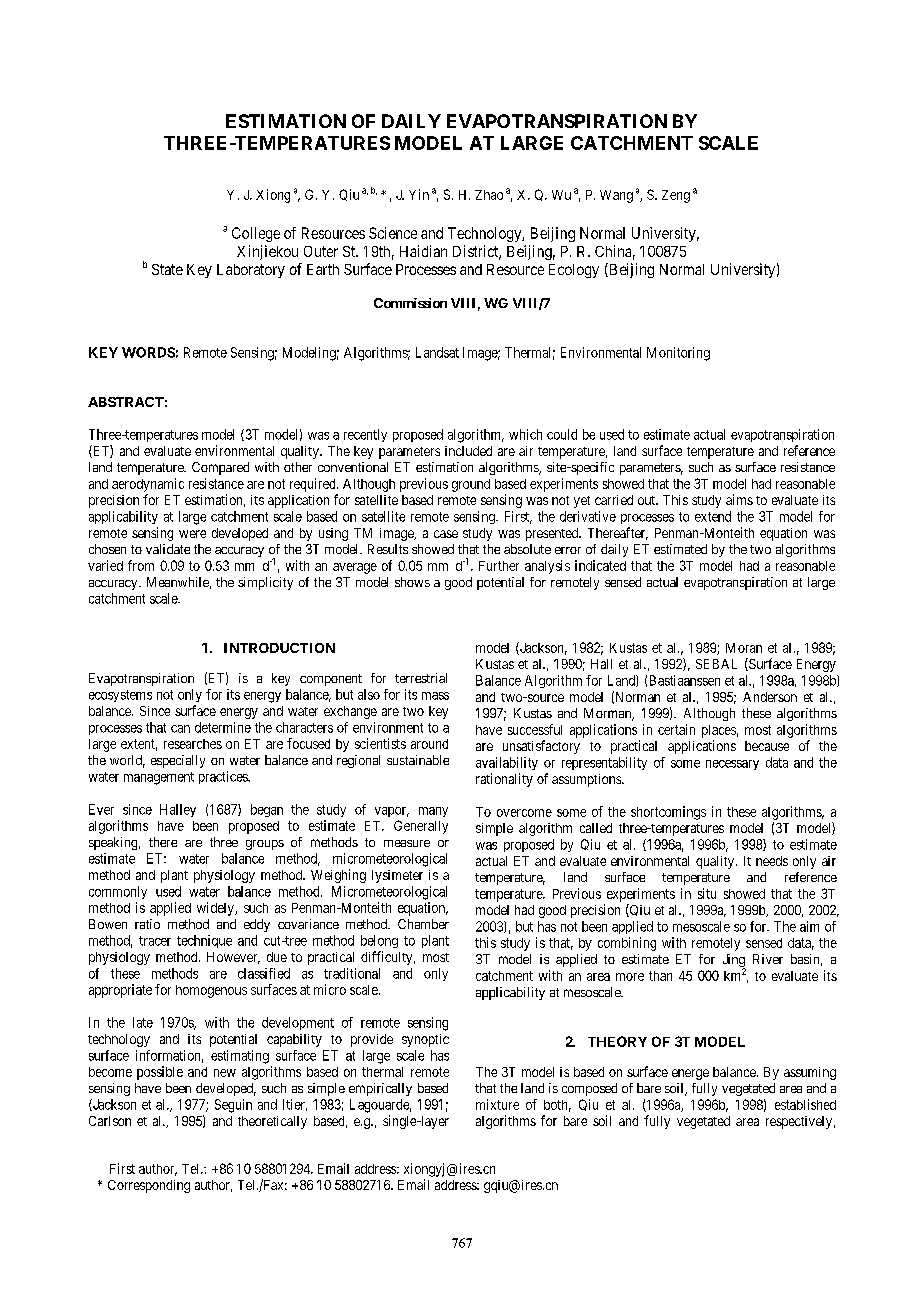 This page has width=924, height=1308. I want to click on Anderson, so click(770, 697).
